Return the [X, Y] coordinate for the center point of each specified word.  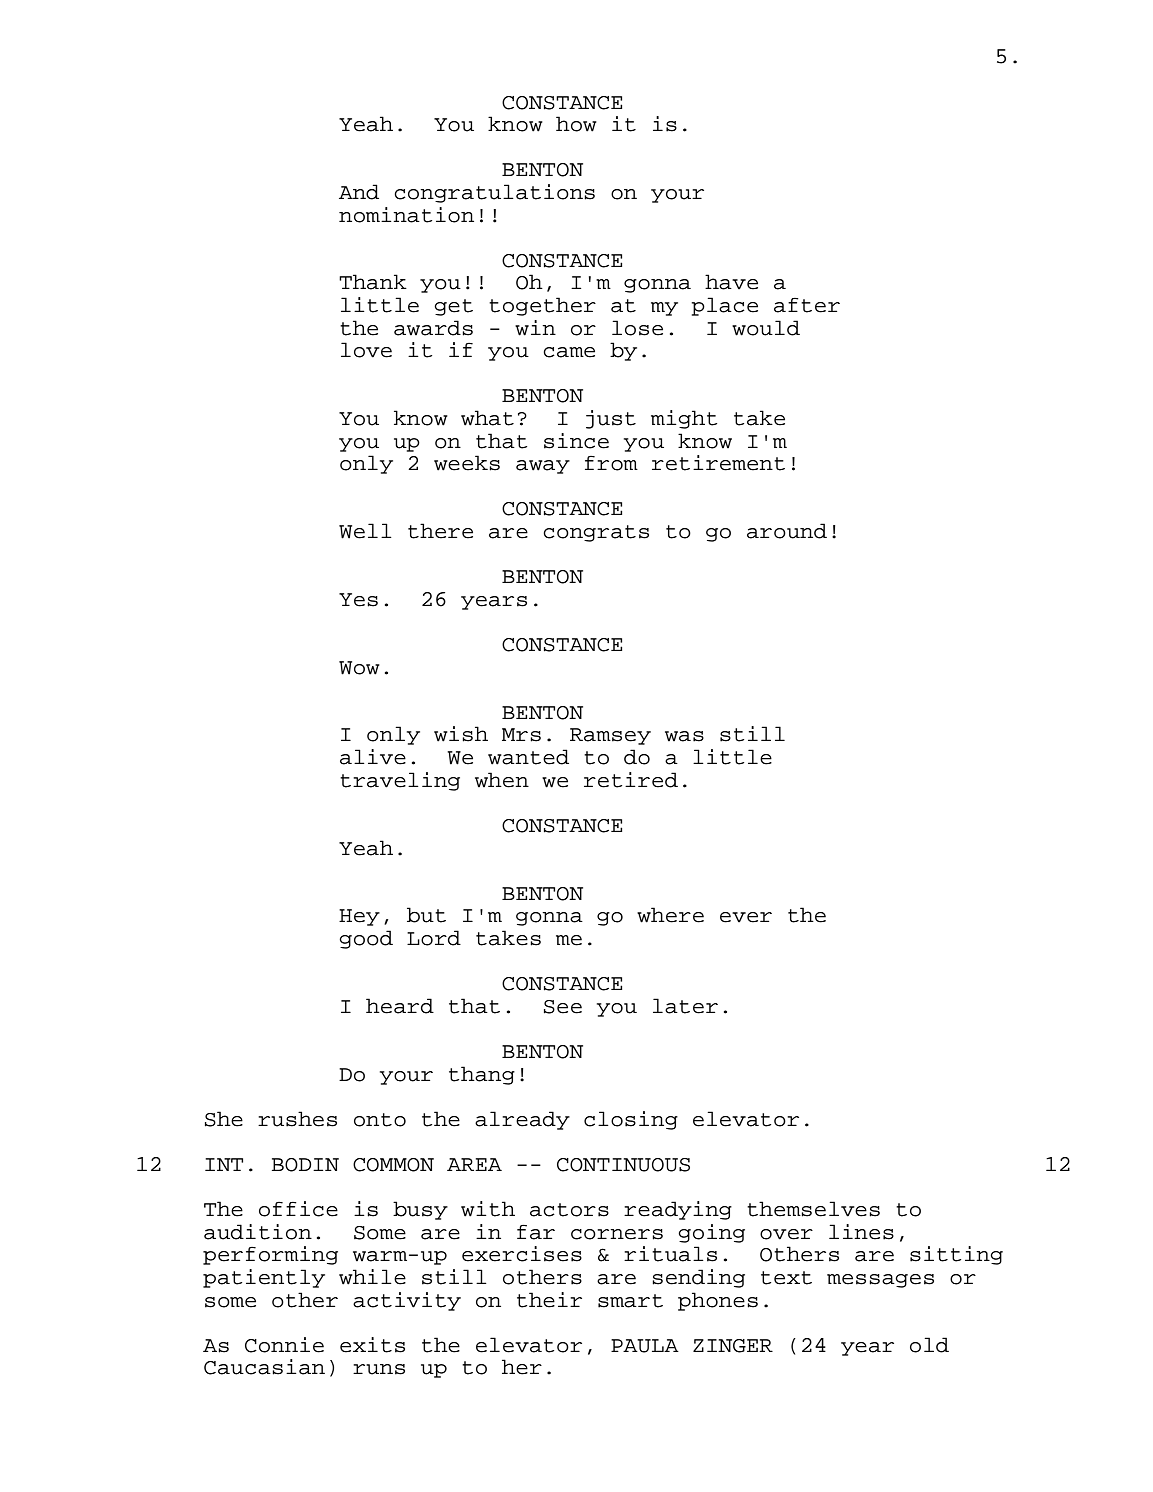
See [563, 1007]
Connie [284, 1345]
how [576, 124]
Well [365, 531]
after [807, 305]
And [359, 192]
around [787, 531]
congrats [596, 533]
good [366, 939]
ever [746, 917]
